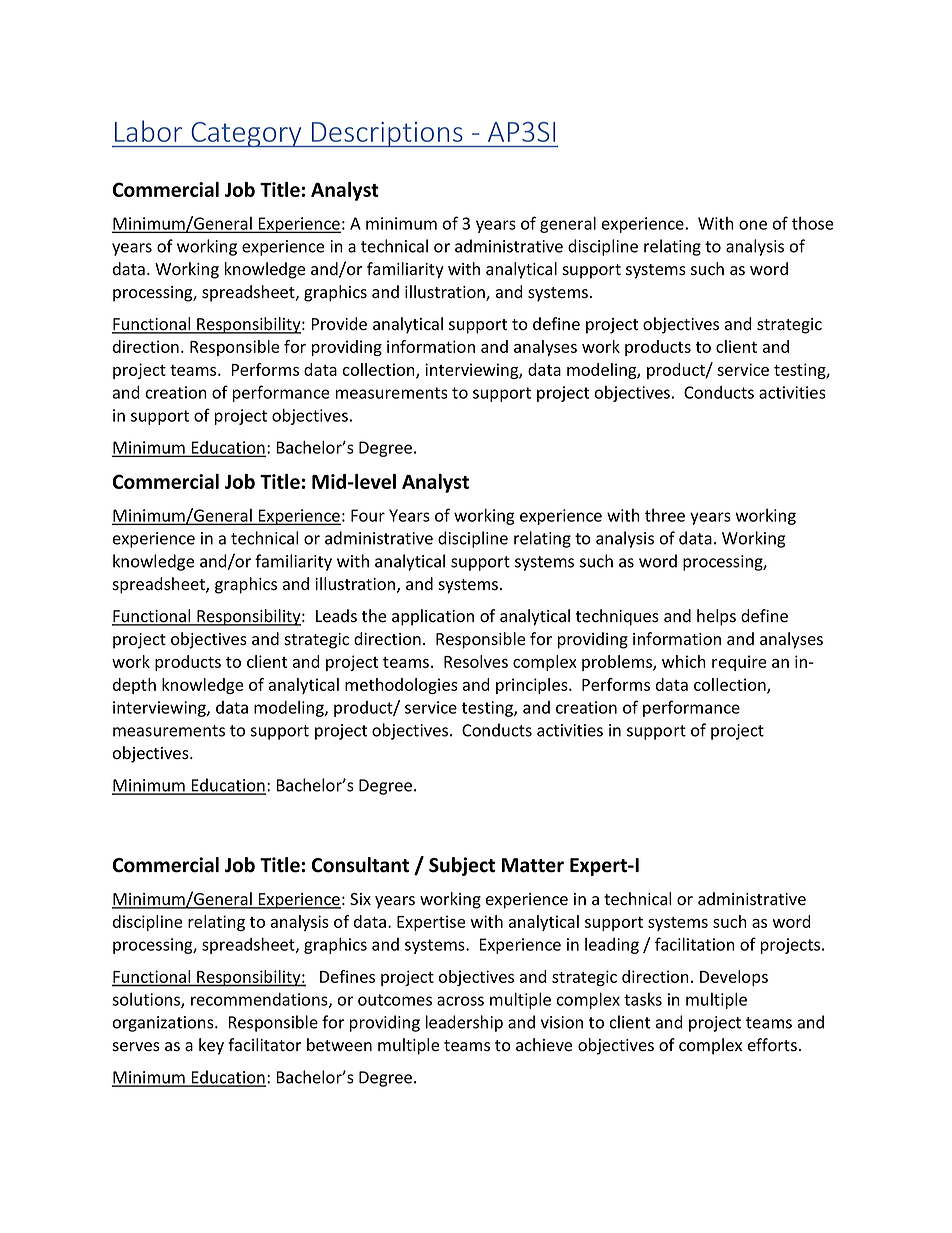  Describe the element at coordinates (336, 616) in the document. I see `Leads` at that location.
